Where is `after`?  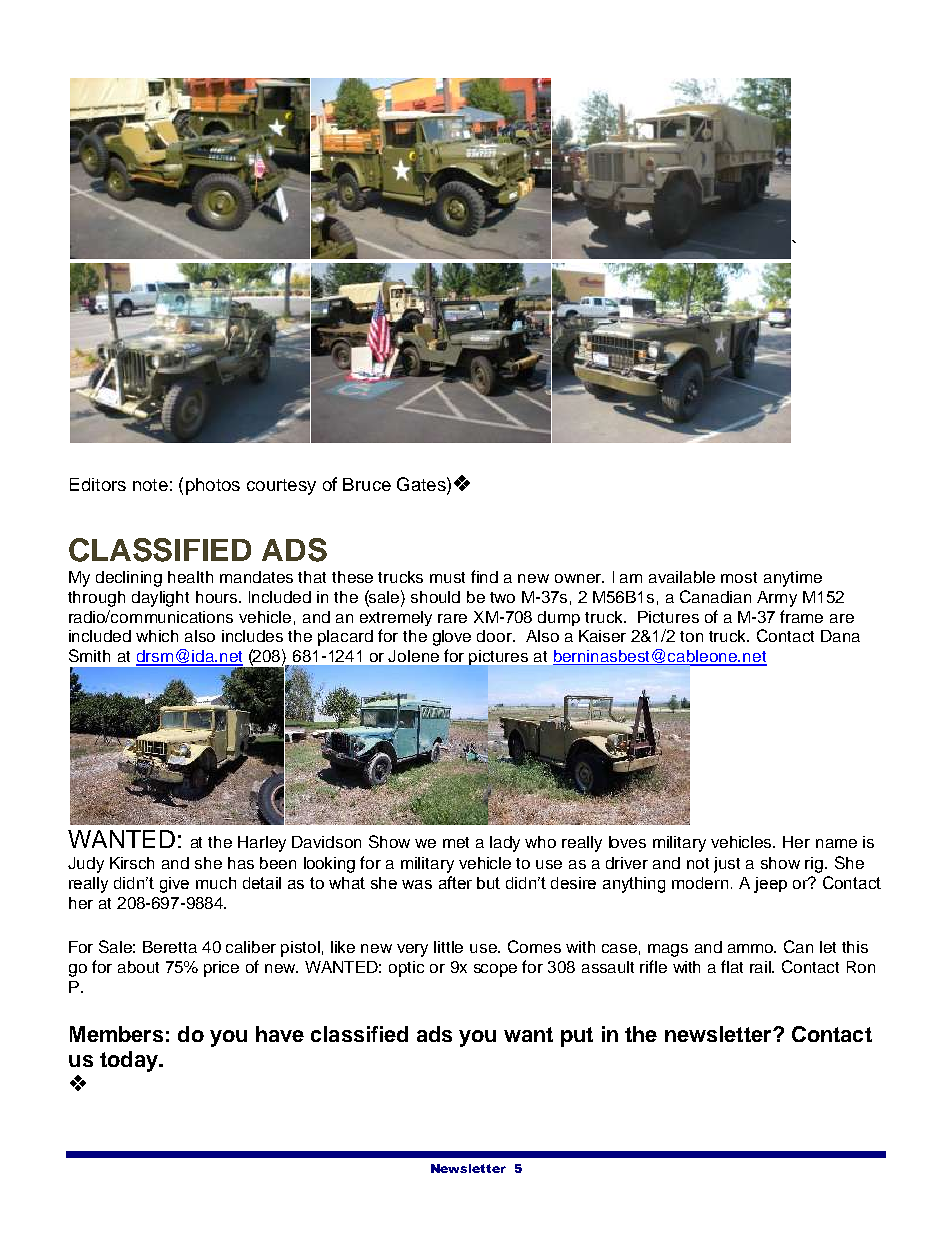 after is located at coordinates (455, 882).
